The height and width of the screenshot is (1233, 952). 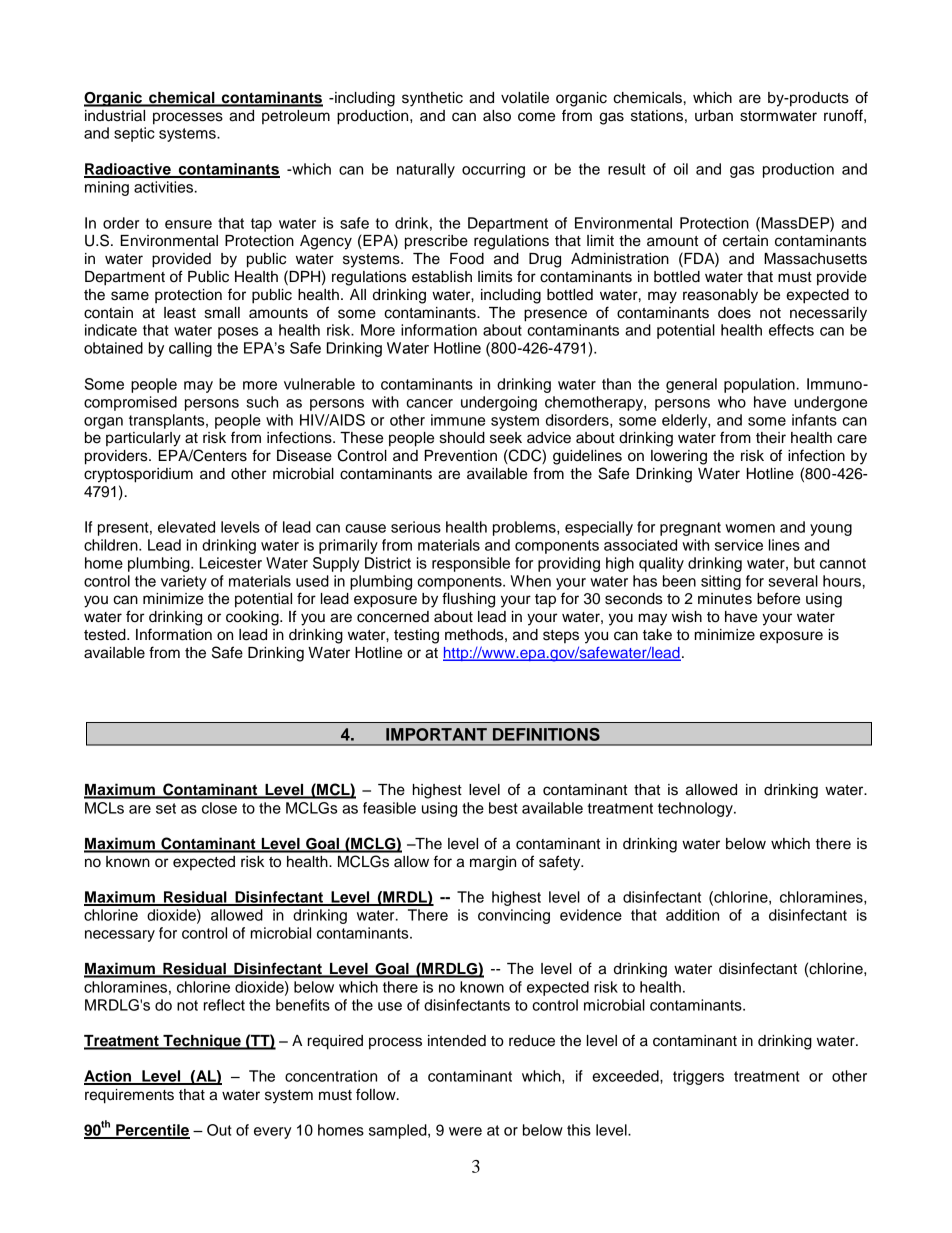 What do you see at coordinates (791, 330) in the screenshot?
I see `effects` at bounding box center [791, 330].
